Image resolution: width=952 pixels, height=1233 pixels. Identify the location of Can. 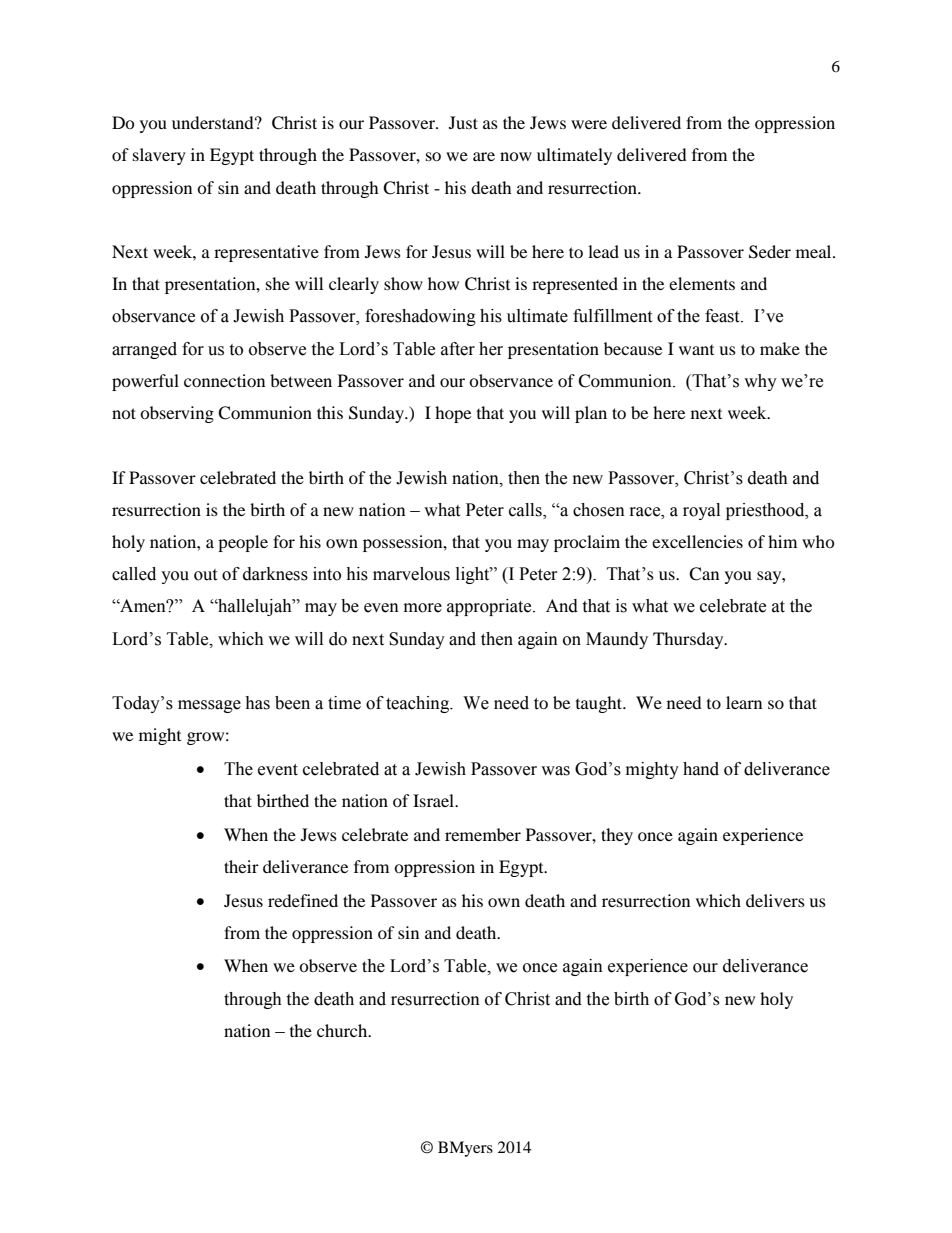
(704, 574).
